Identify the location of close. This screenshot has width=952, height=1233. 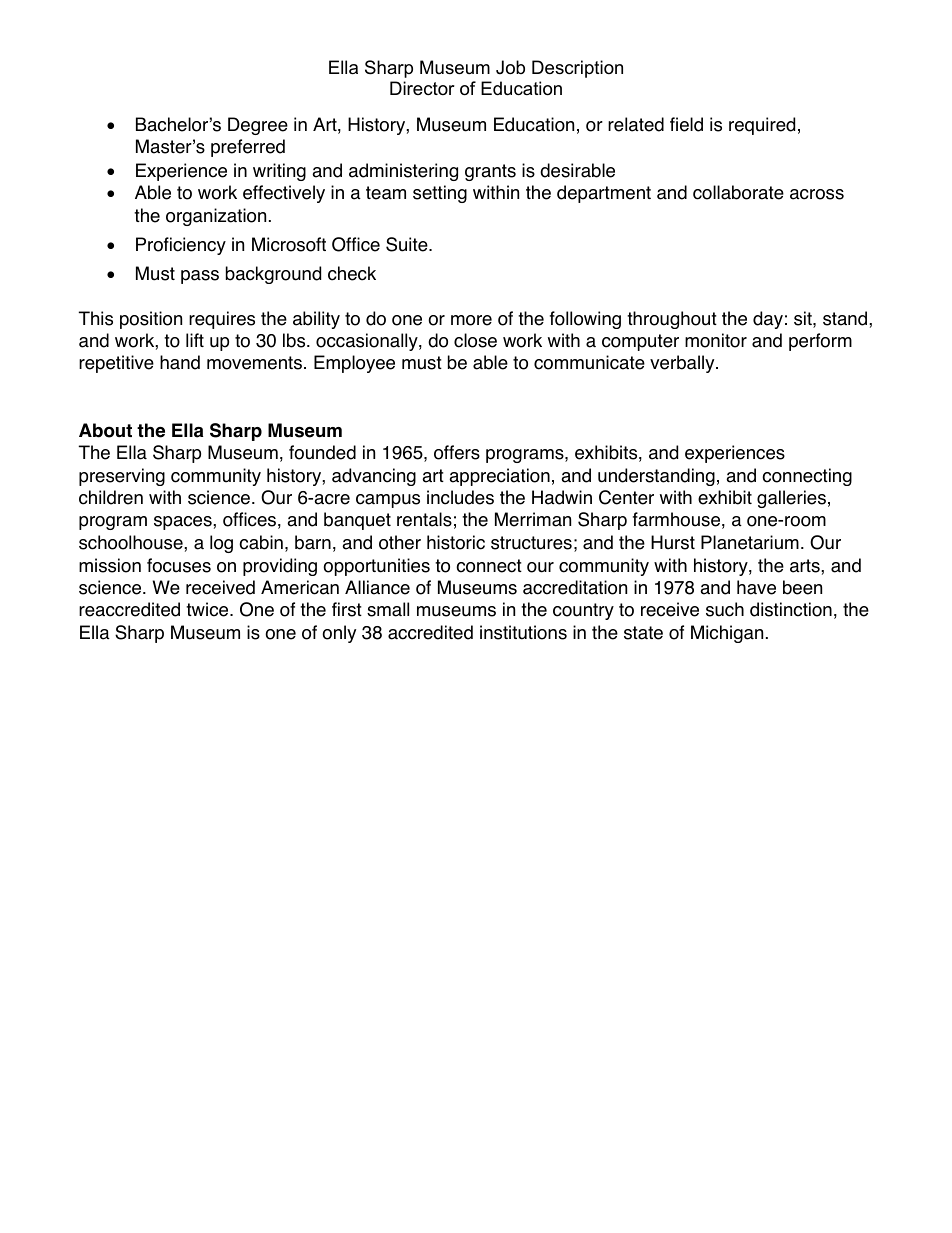
(475, 340).
